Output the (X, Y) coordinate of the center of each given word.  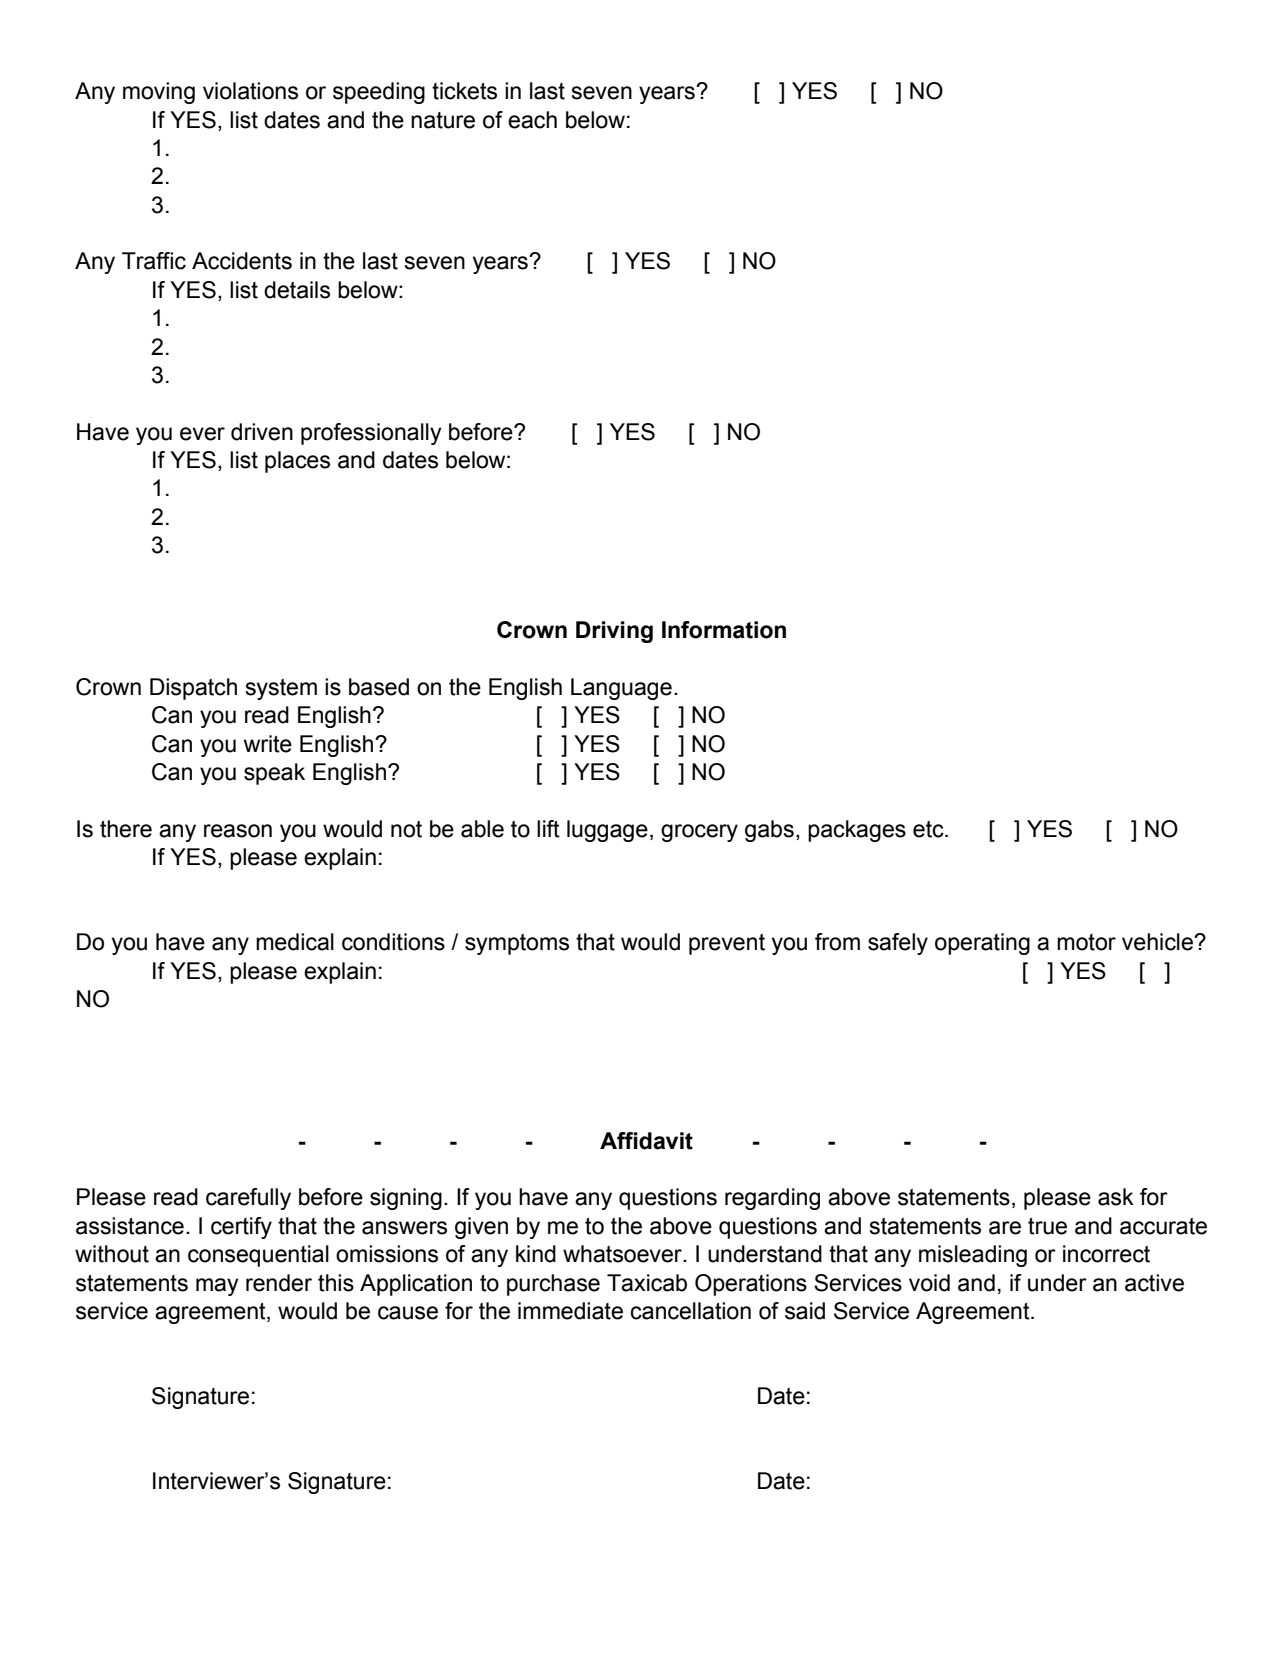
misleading (973, 1256)
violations (250, 91)
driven (262, 432)
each (532, 120)
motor (1086, 942)
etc (929, 829)
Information (724, 630)
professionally (371, 434)
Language (621, 689)
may (217, 1287)
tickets (464, 91)
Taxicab (647, 1283)
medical (295, 942)
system (281, 689)
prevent (727, 944)
